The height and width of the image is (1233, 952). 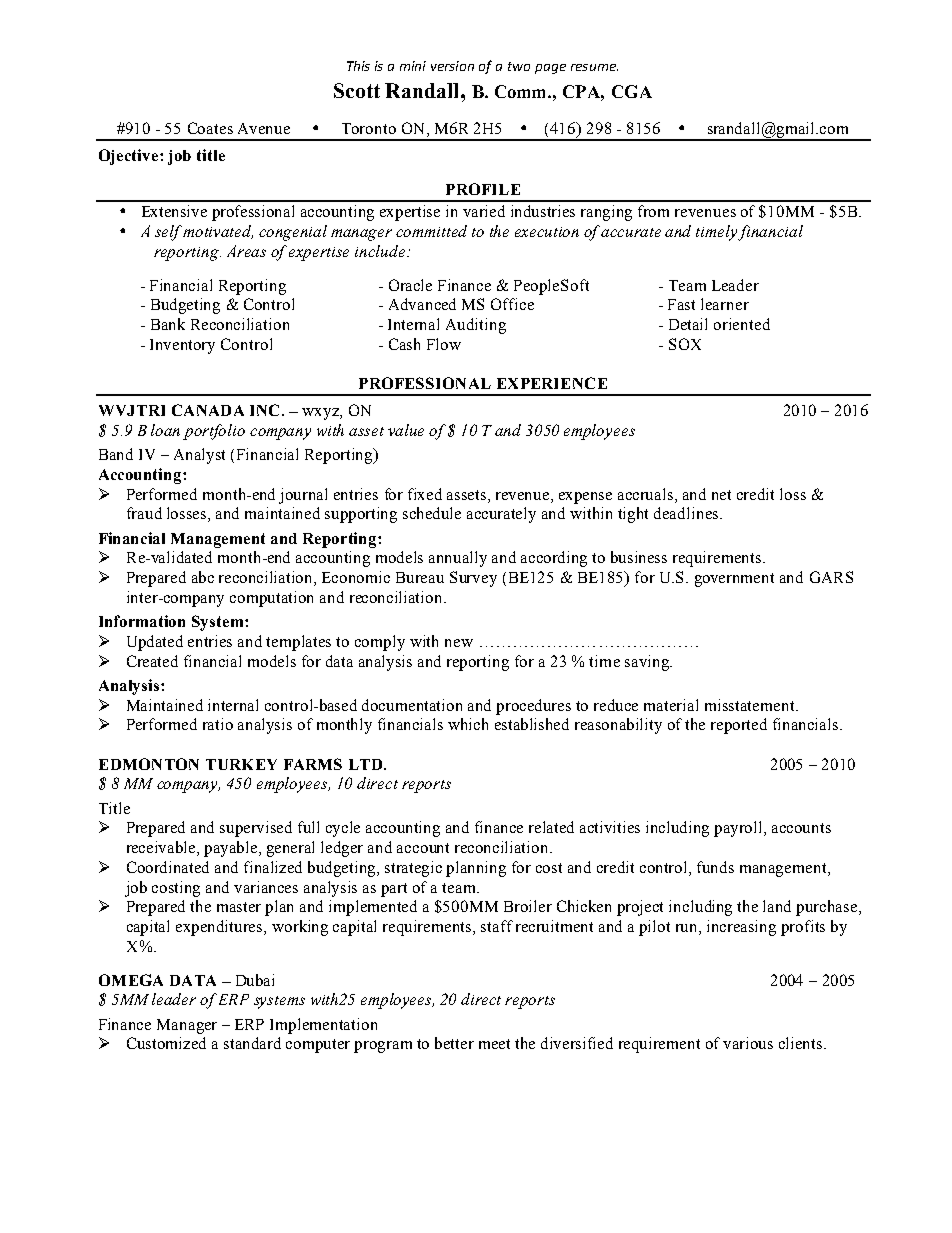 What do you see at coordinates (685, 344) in the image?
I see `SOX` at bounding box center [685, 344].
